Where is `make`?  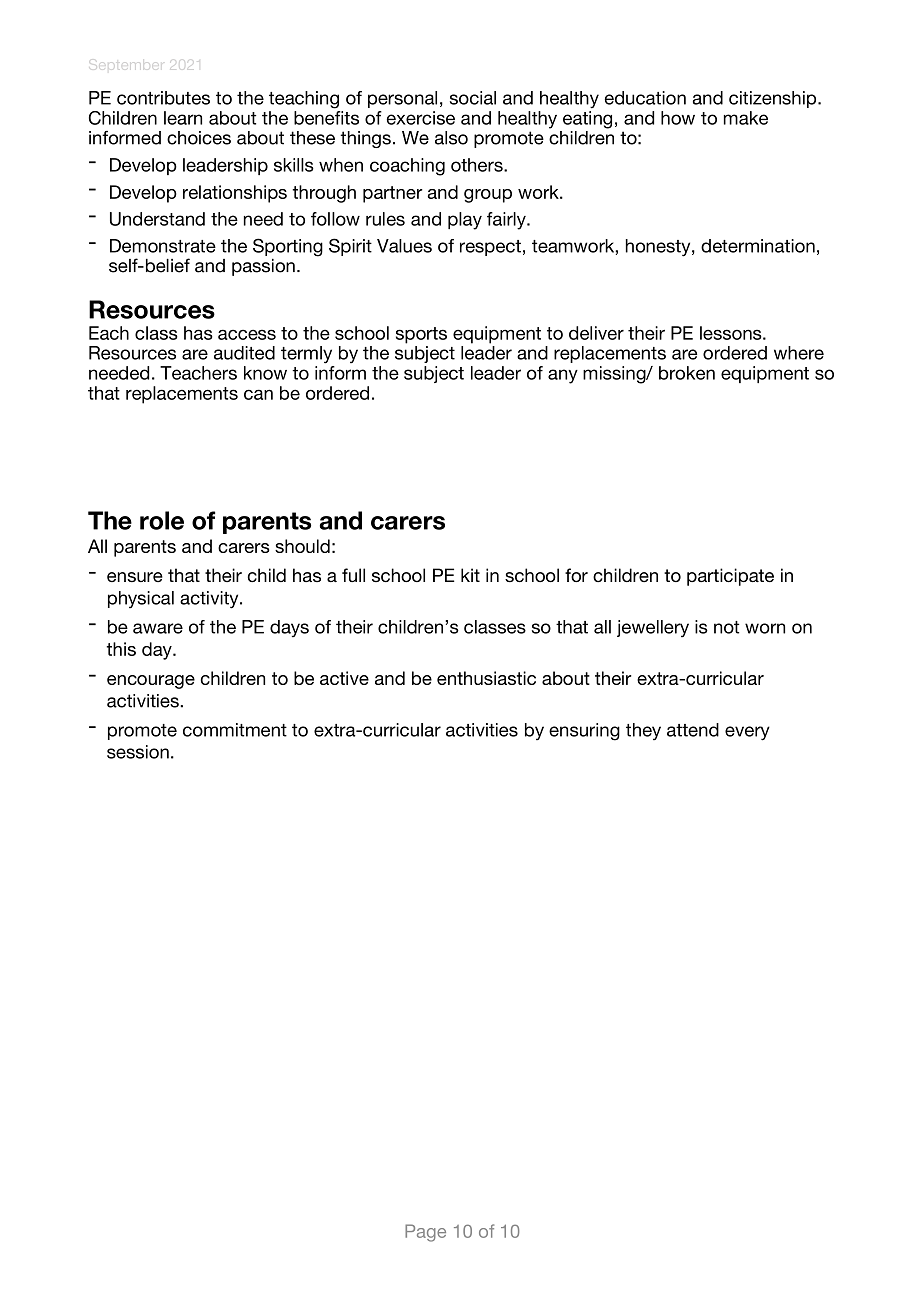
make is located at coordinates (746, 118).
